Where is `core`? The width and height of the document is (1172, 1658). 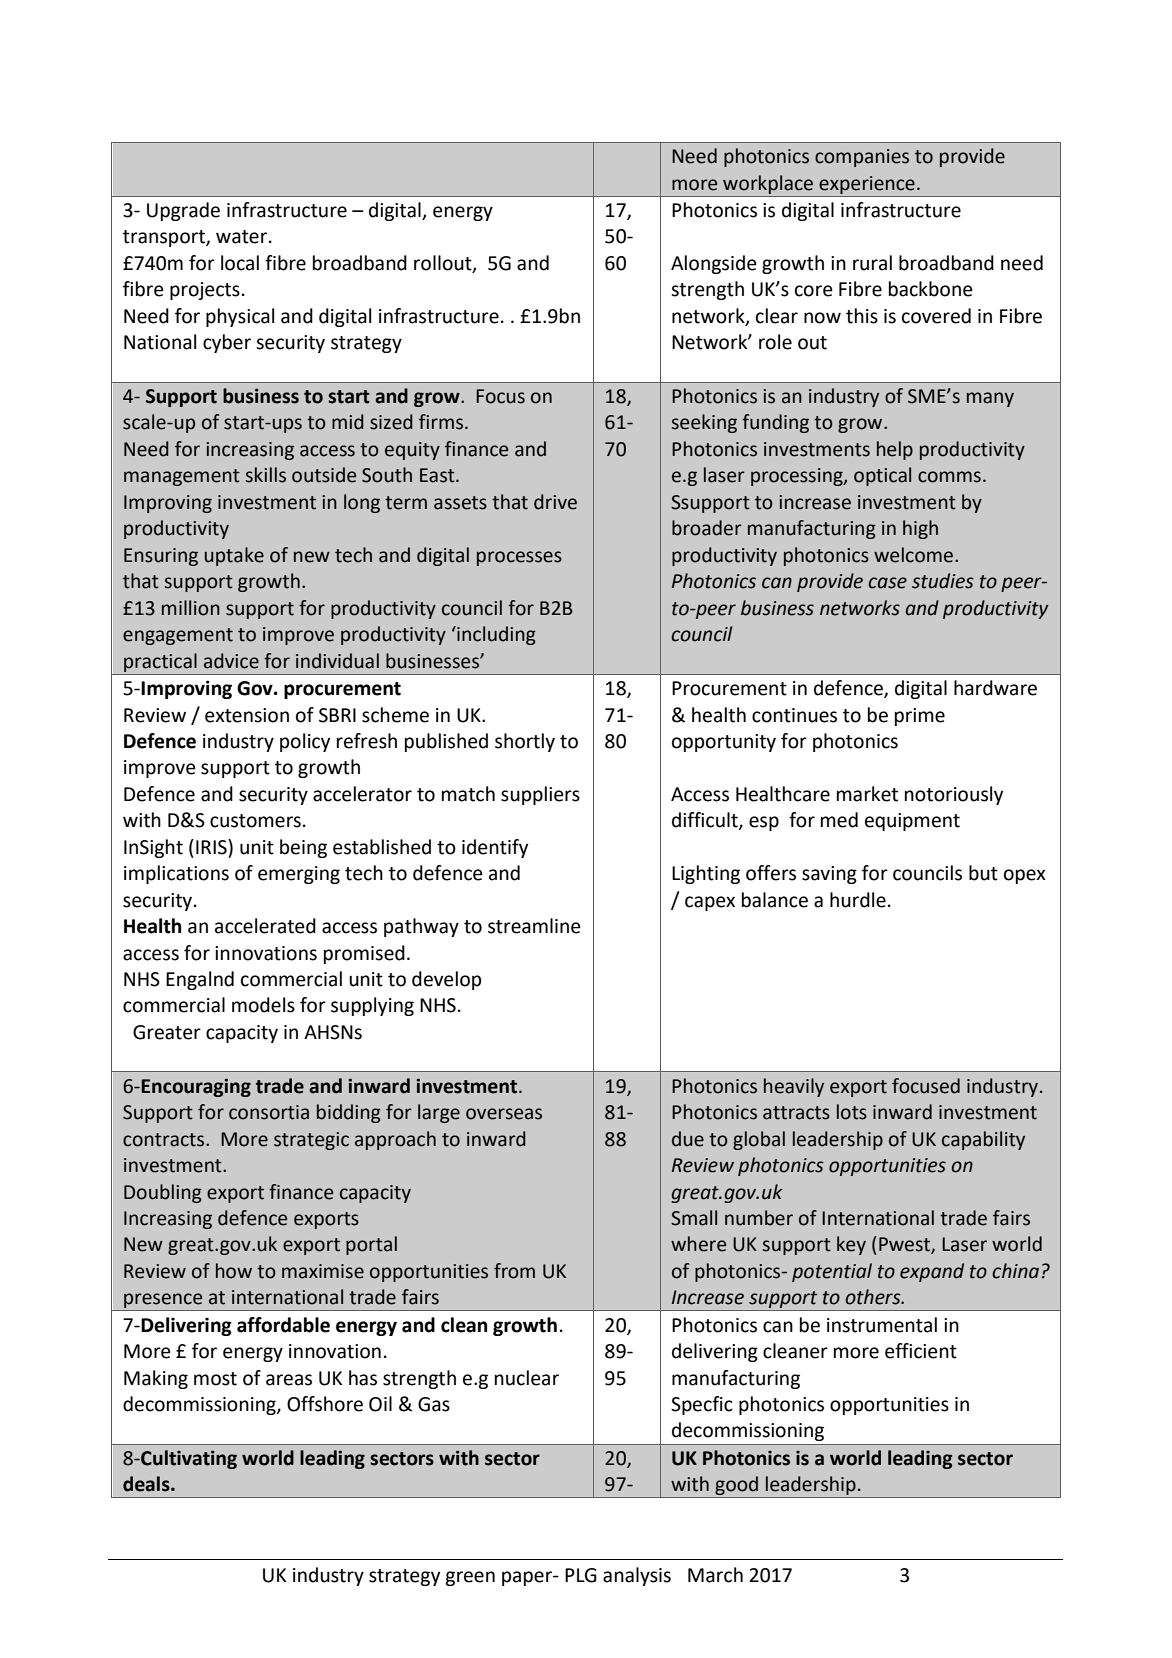 core is located at coordinates (814, 291).
